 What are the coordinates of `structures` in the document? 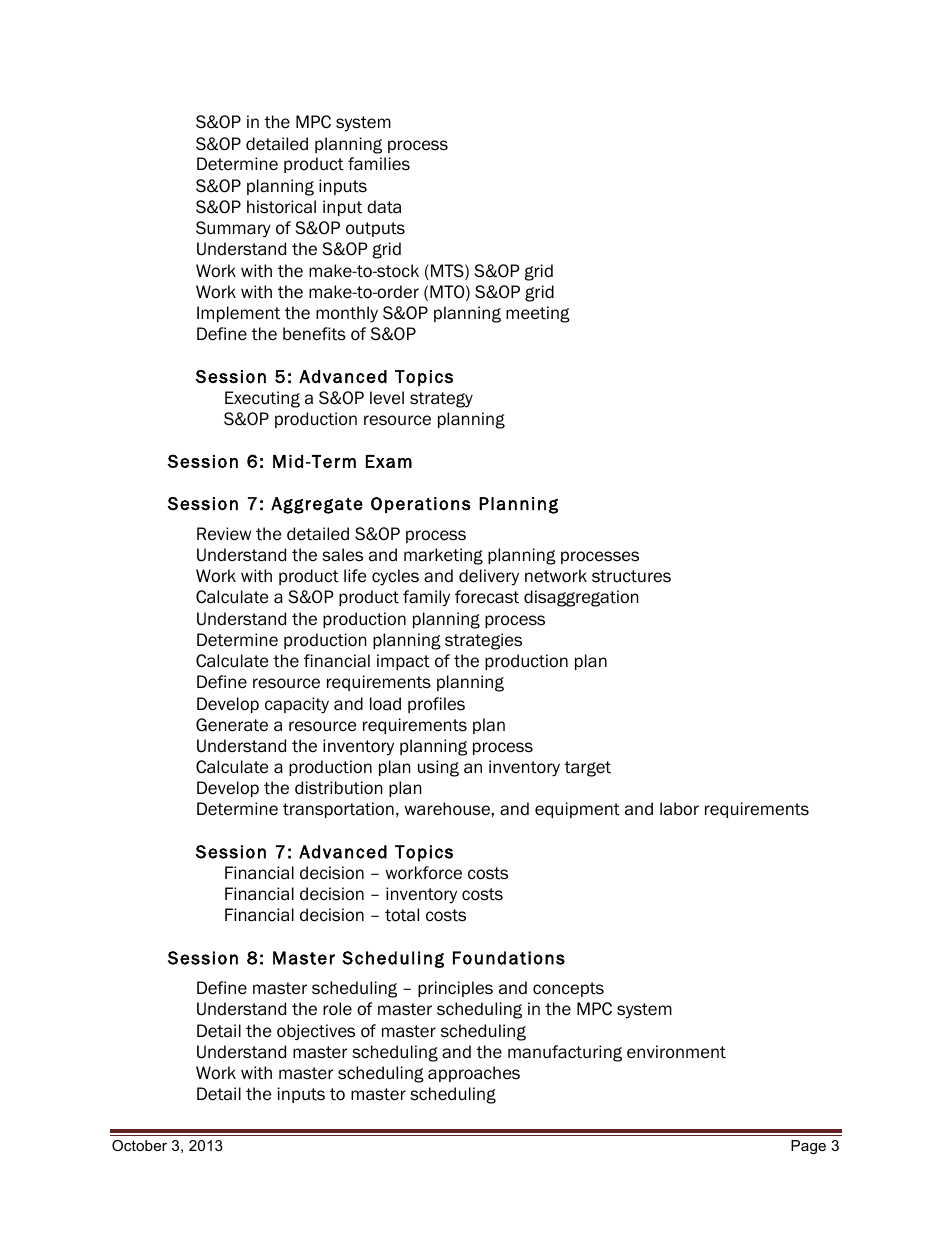 It's located at (631, 576).
